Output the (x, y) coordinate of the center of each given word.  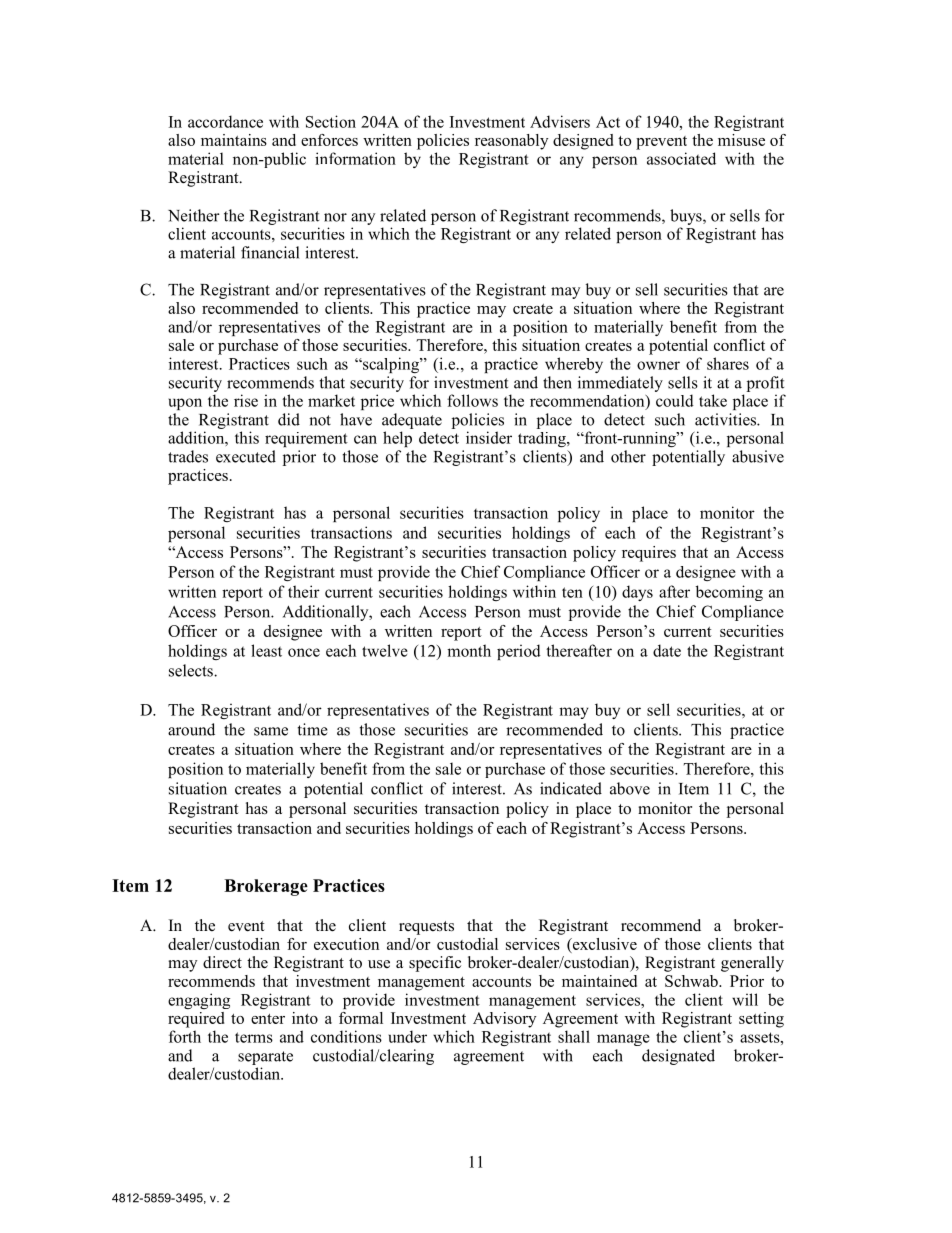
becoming (729, 593)
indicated (571, 788)
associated (681, 158)
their (304, 591)
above (630, 788)
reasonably (511, 142)
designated (678, 1057)
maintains (234, 140)
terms (254, 1037)
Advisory (504, 1020)
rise (246, 400)
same (271, 731)
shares (728, 363)
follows (472, 400)
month (469, 650)
